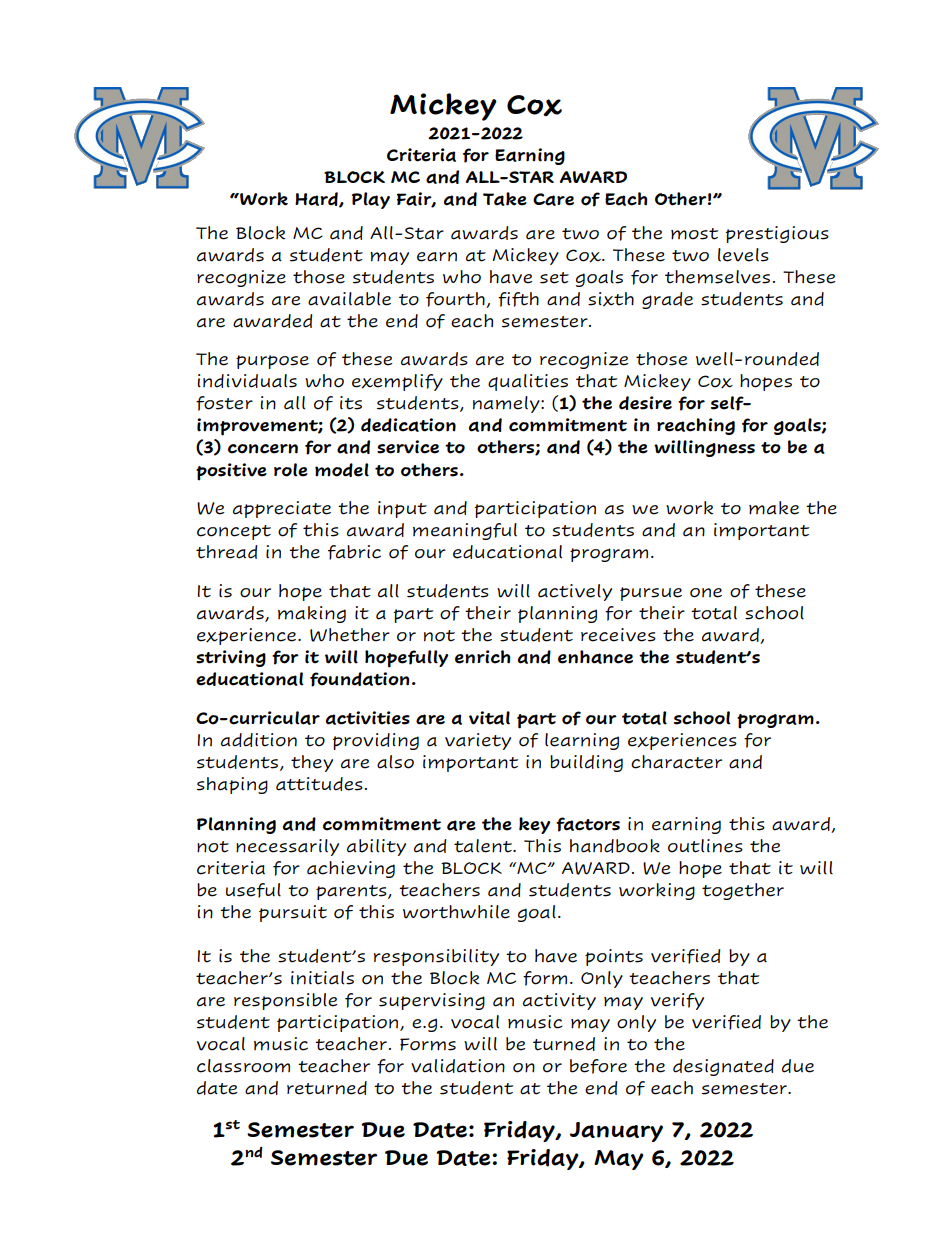 This screenshot has height=1233, width=952. I want to click on one, so click(706, 593).
